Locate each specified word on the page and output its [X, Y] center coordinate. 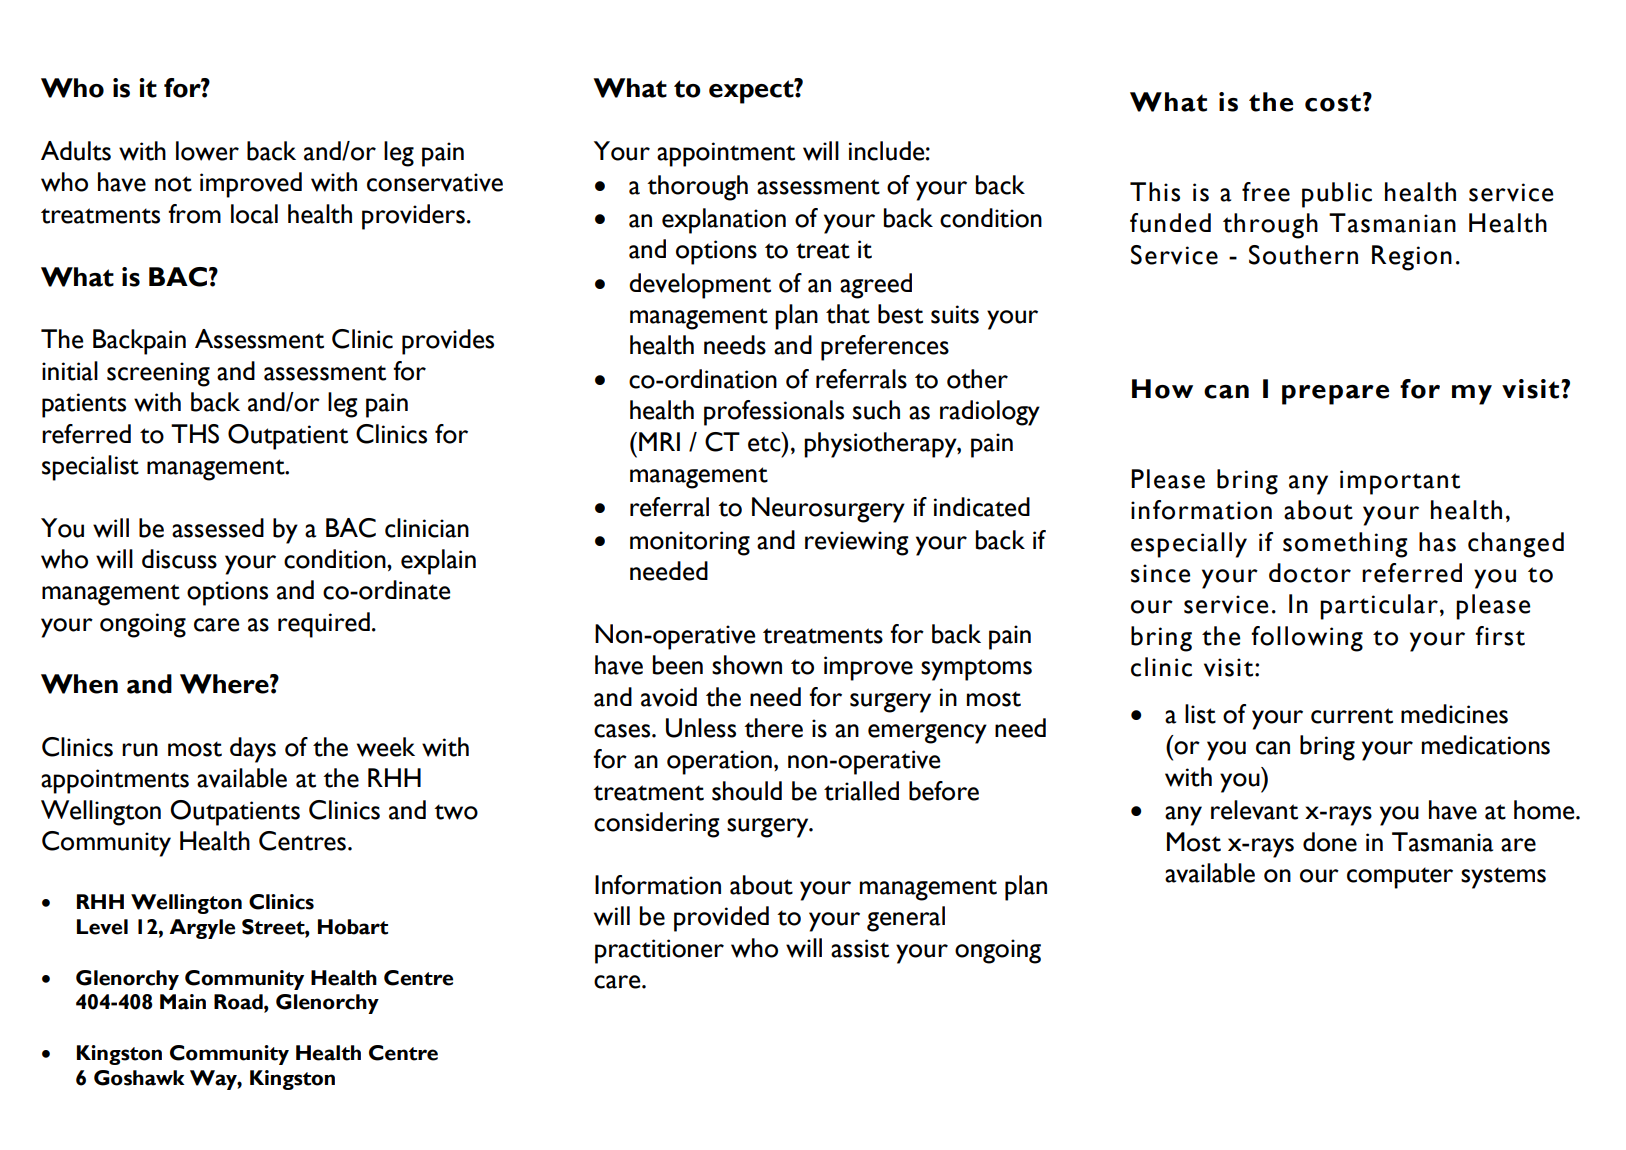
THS [195, 434]
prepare [1335, 395]
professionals [774, 413]
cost [1333, 103]
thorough [697, 188]
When [79, 684]
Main [183, 1002]
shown [747, 665]
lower [207, 151]
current [1352, 716]
